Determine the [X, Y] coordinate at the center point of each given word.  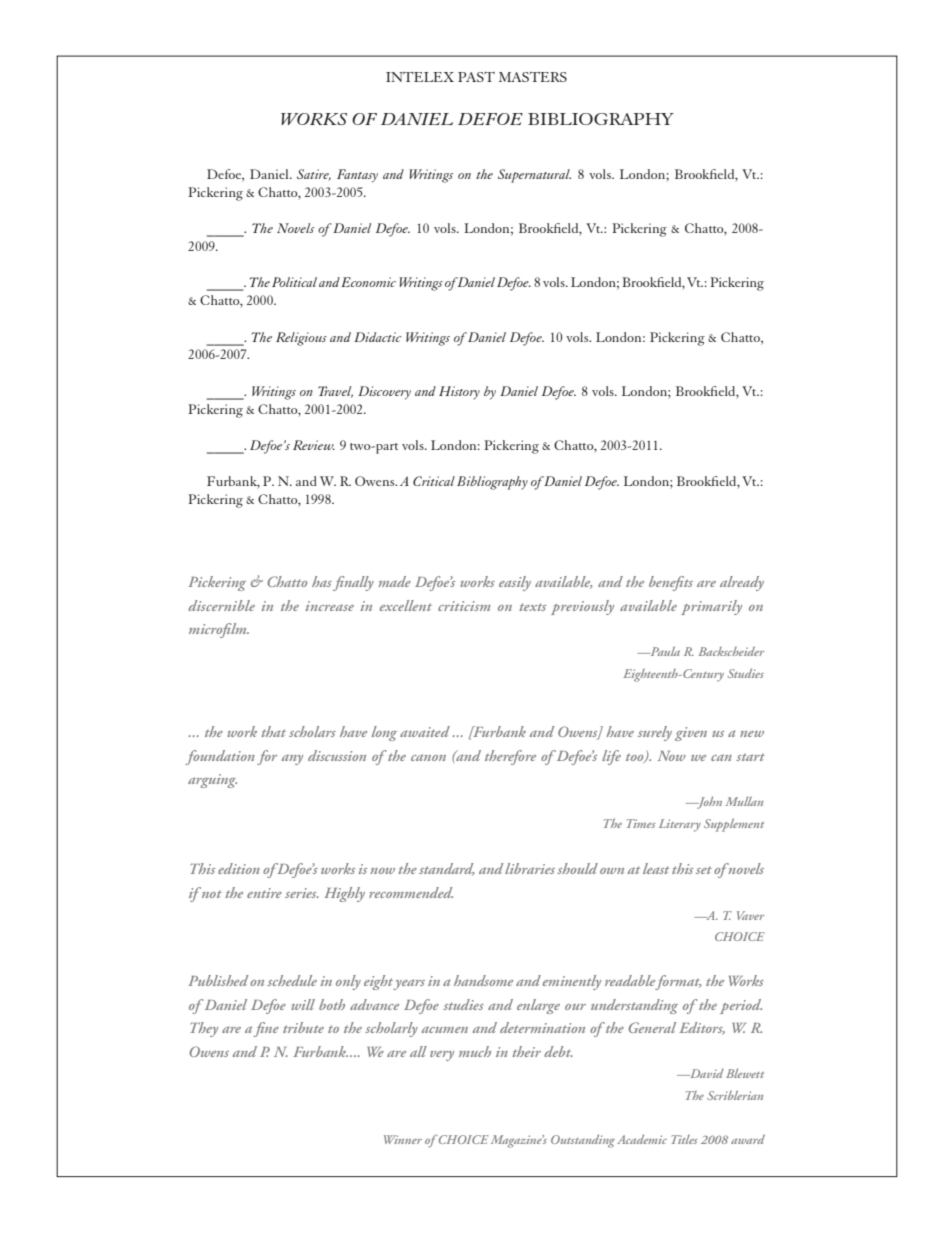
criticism [464, 606]
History [459, 393]
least [656, 868]
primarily [711, 607]
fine [266, 1029]
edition [239, 868]
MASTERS [533, 77]
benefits [671, 583]
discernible [221, 605]
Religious [301, 339]
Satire [314, 175]
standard [447, 869]
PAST [476, 77]
